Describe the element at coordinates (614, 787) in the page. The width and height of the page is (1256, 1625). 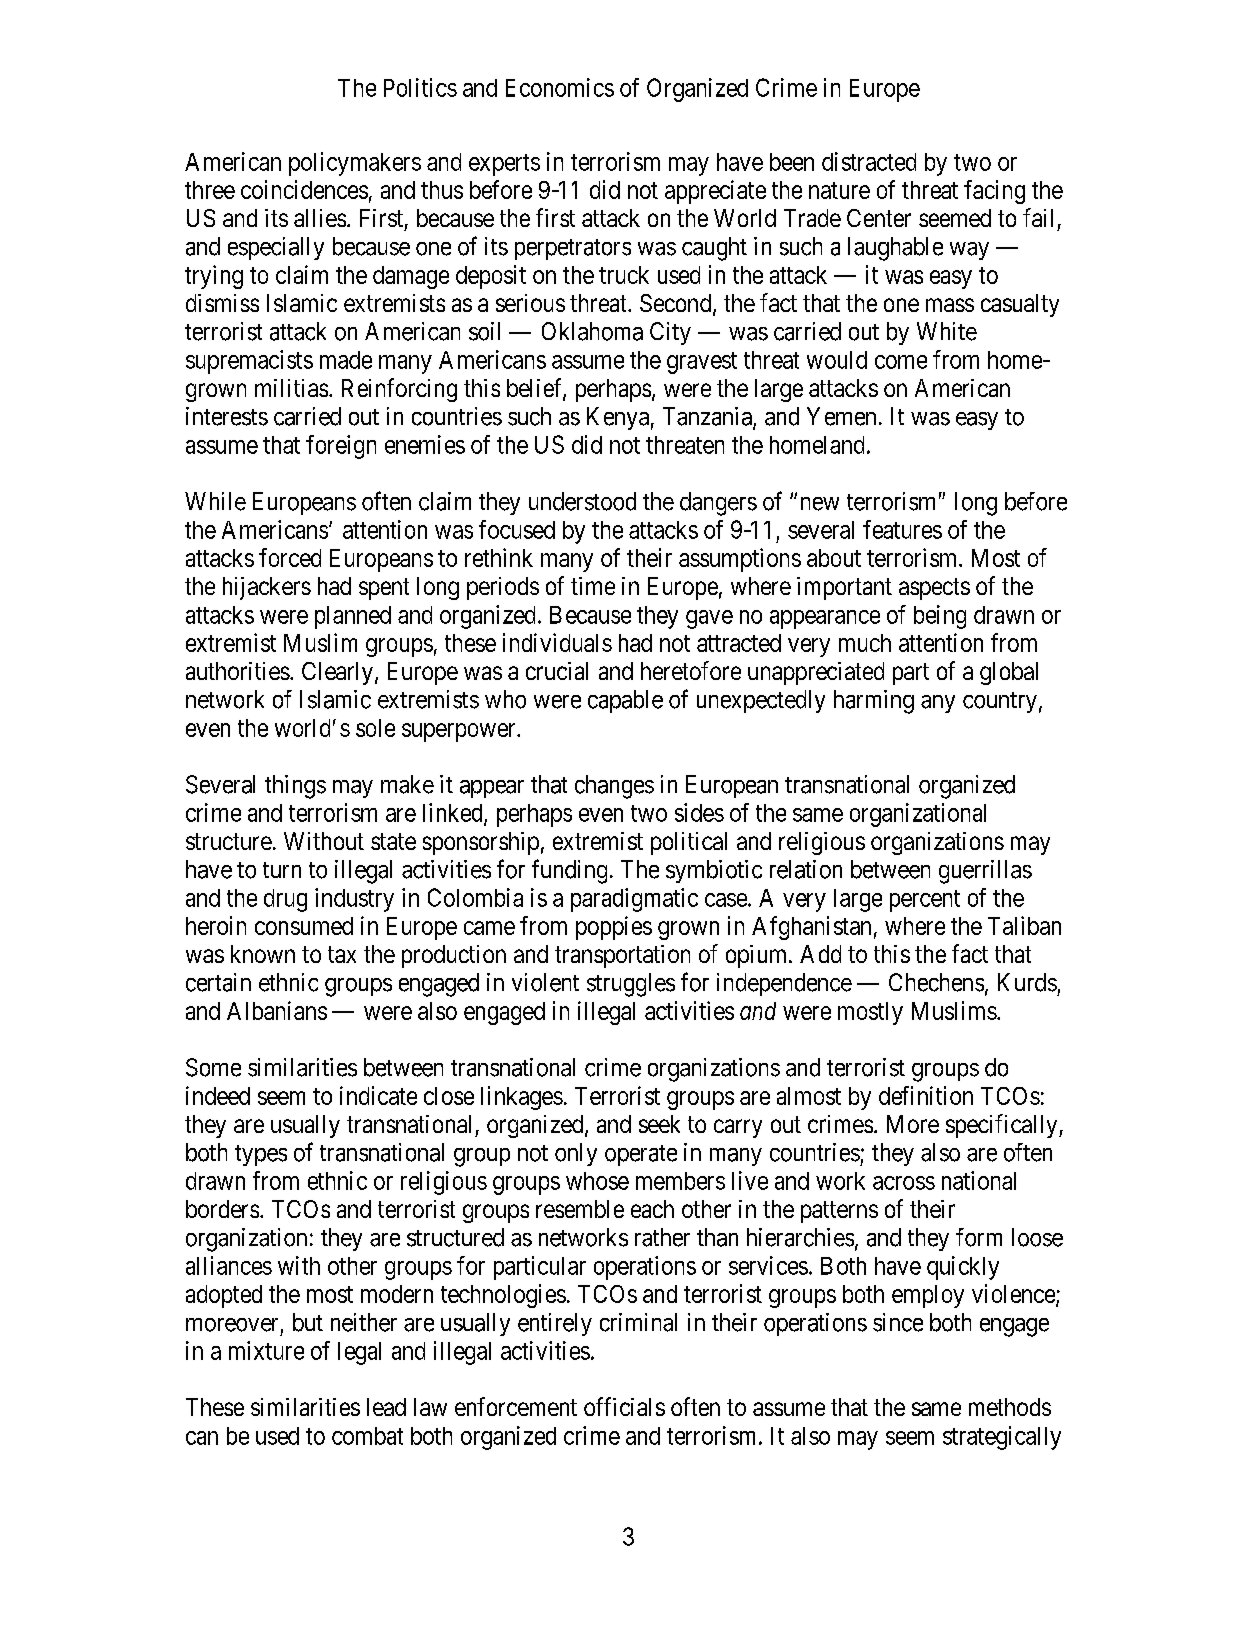
I see `changes` at that location.
